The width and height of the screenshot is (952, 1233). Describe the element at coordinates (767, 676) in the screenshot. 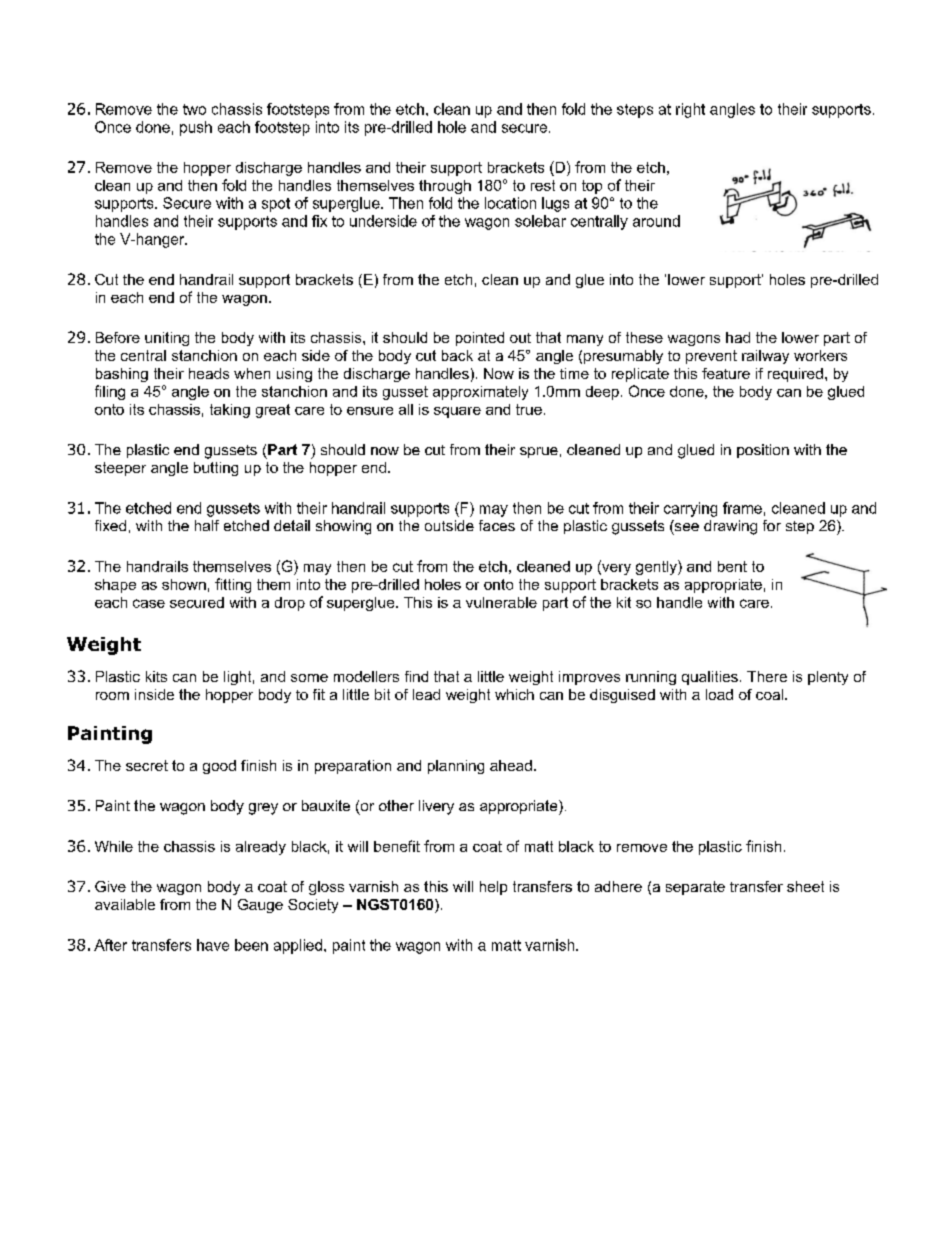

I see `There` at that location.
